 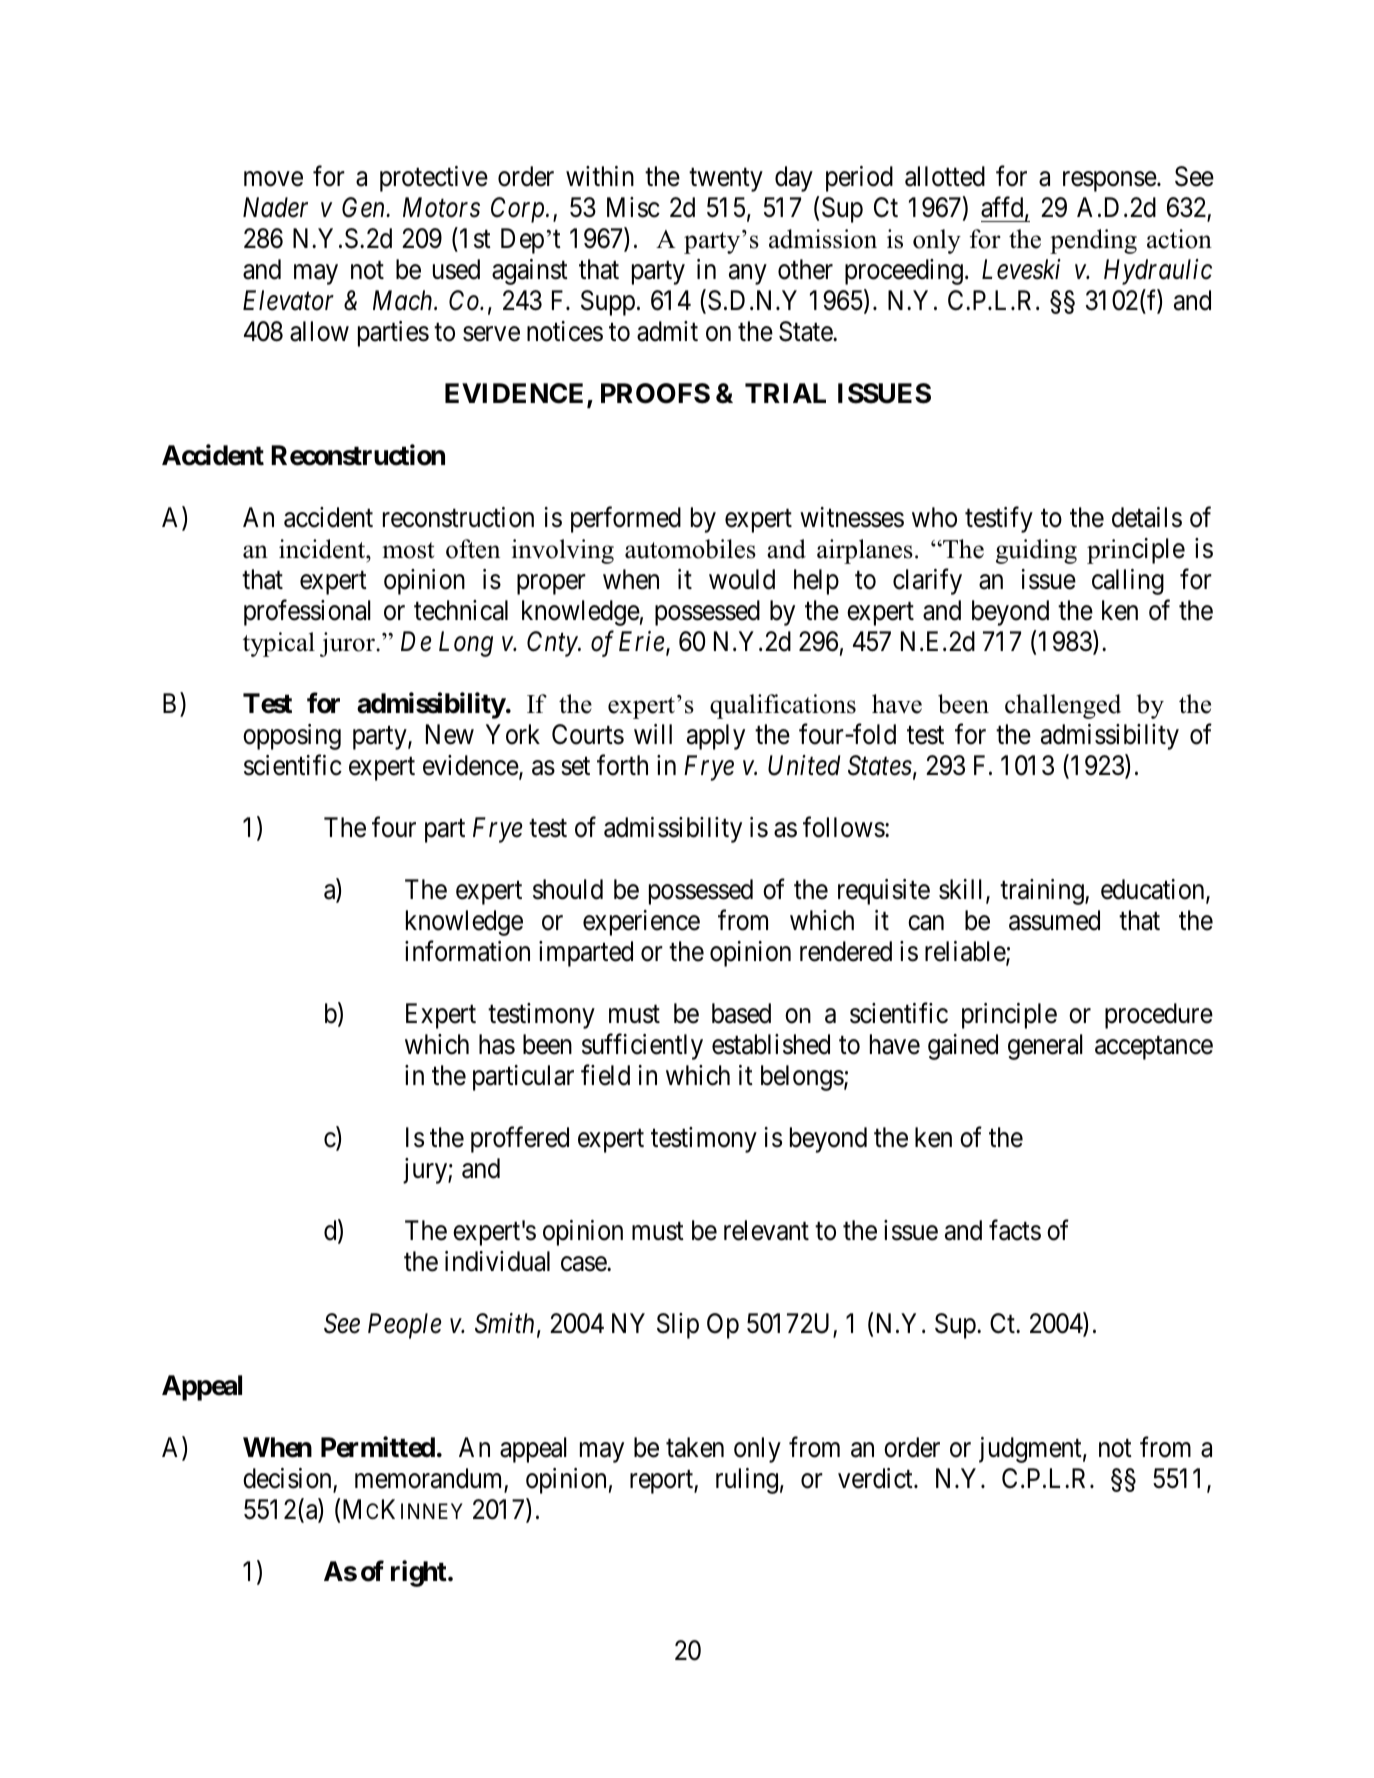 I want to click on juror, so click(x=348, y=644).
